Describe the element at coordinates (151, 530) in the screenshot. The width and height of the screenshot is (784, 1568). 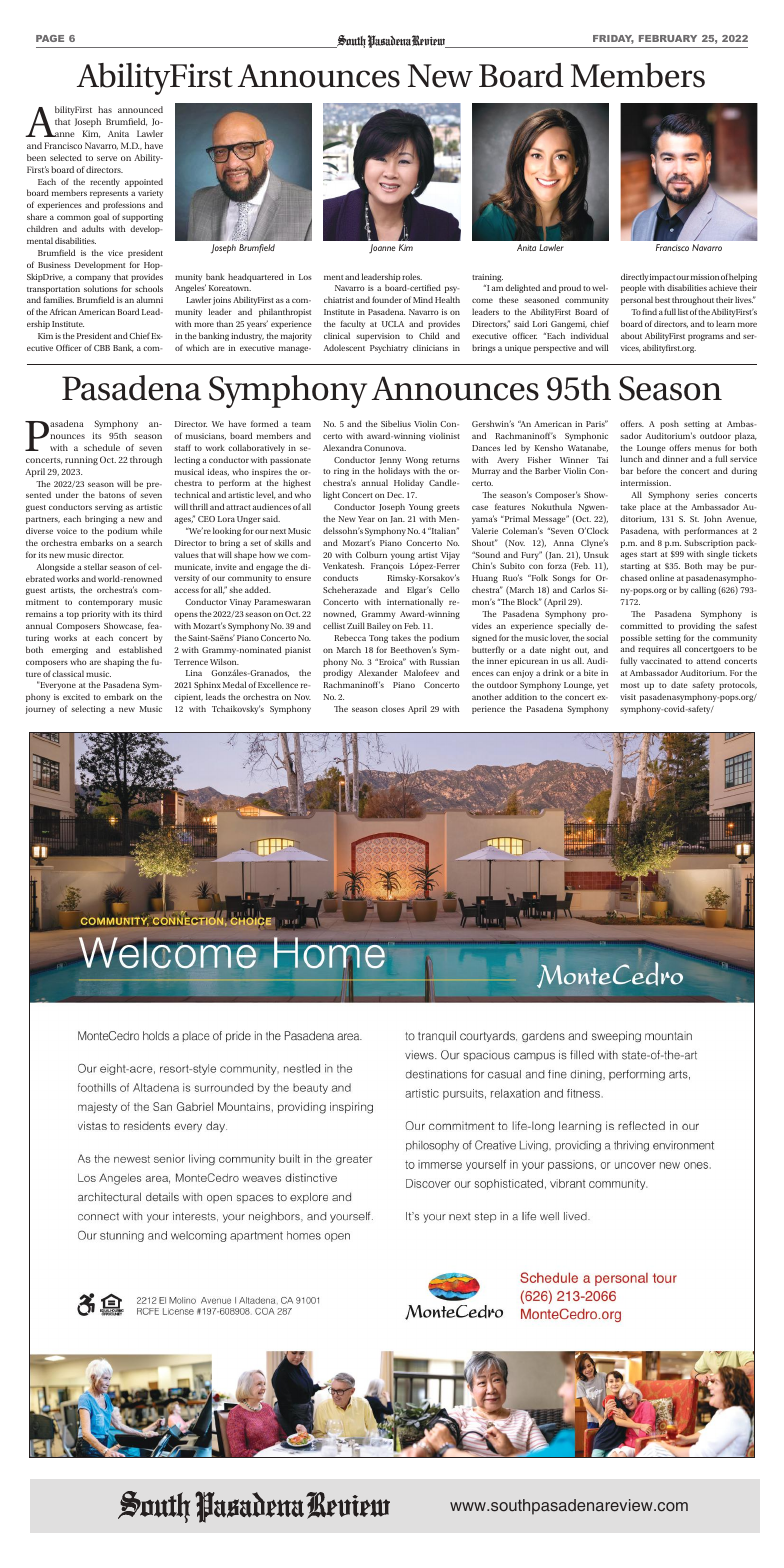
I see `while` at that location.
